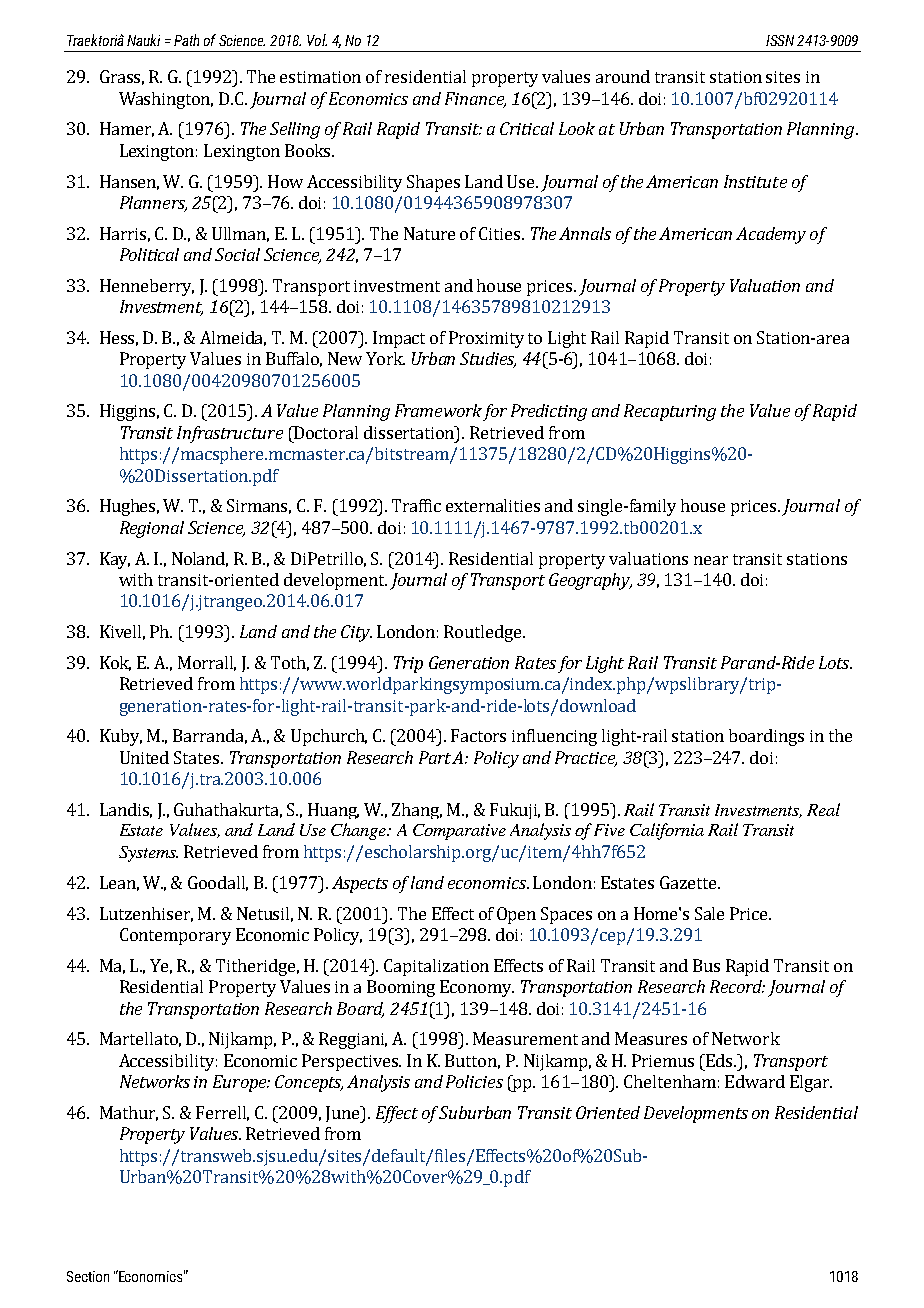 The image size is (924, 1308). What do you see at coordinates (144, 757) in the image?
I see `United` at bounding box center [144, 757].
